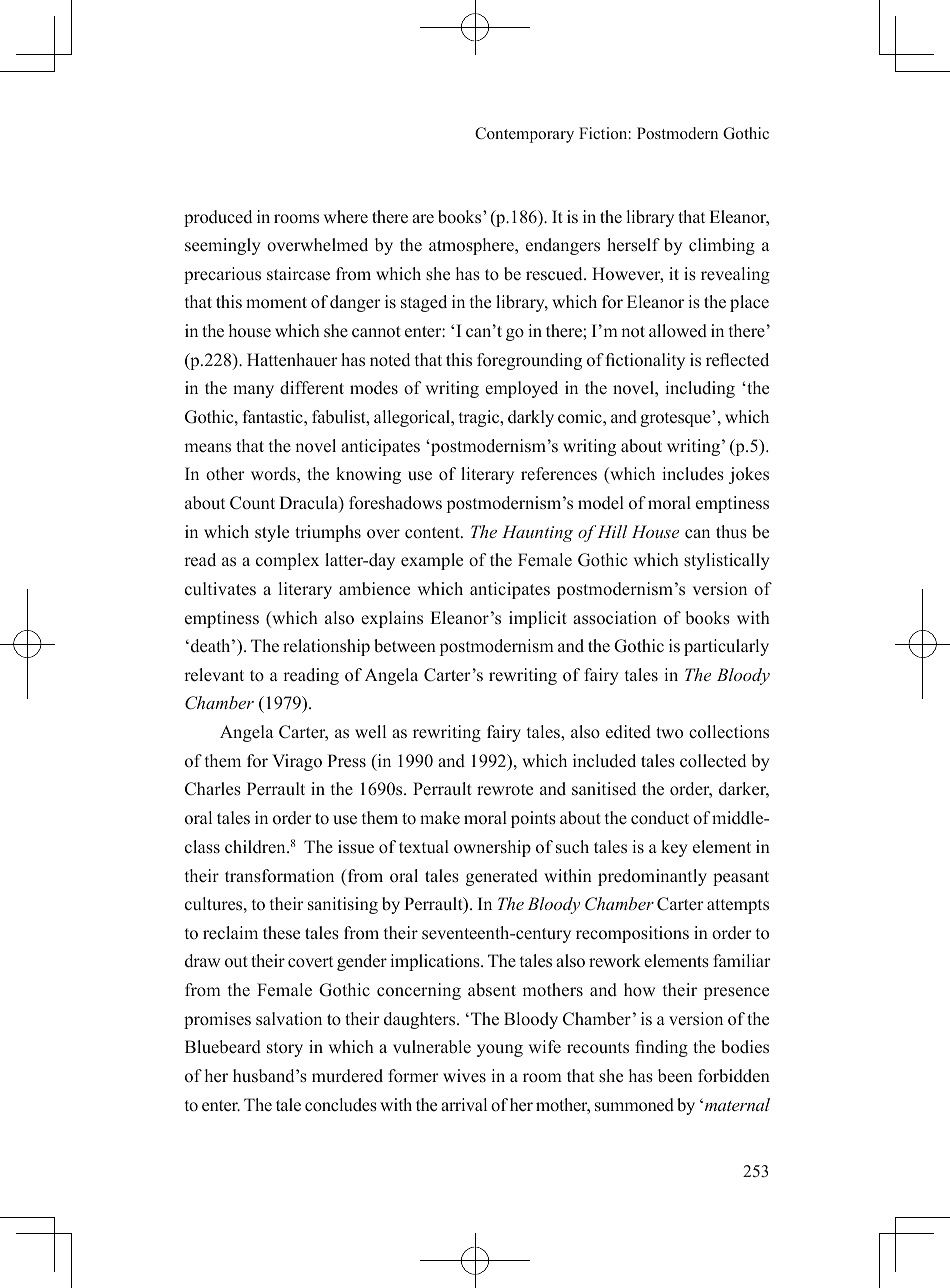  Describe the element at coordinates (713, 761) in the screenshot. I see `collected` at that location.
